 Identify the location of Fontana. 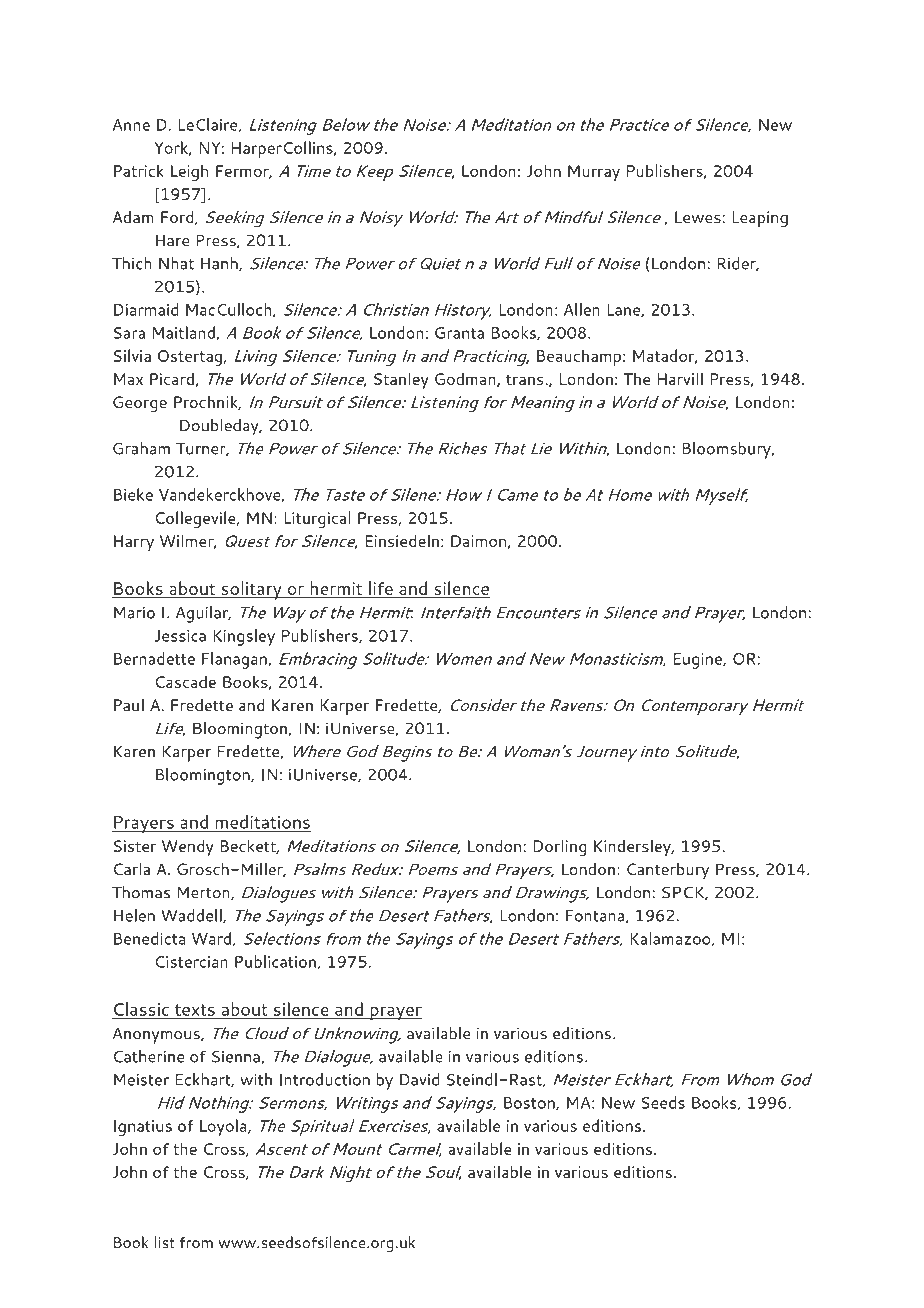
(595, 916).
